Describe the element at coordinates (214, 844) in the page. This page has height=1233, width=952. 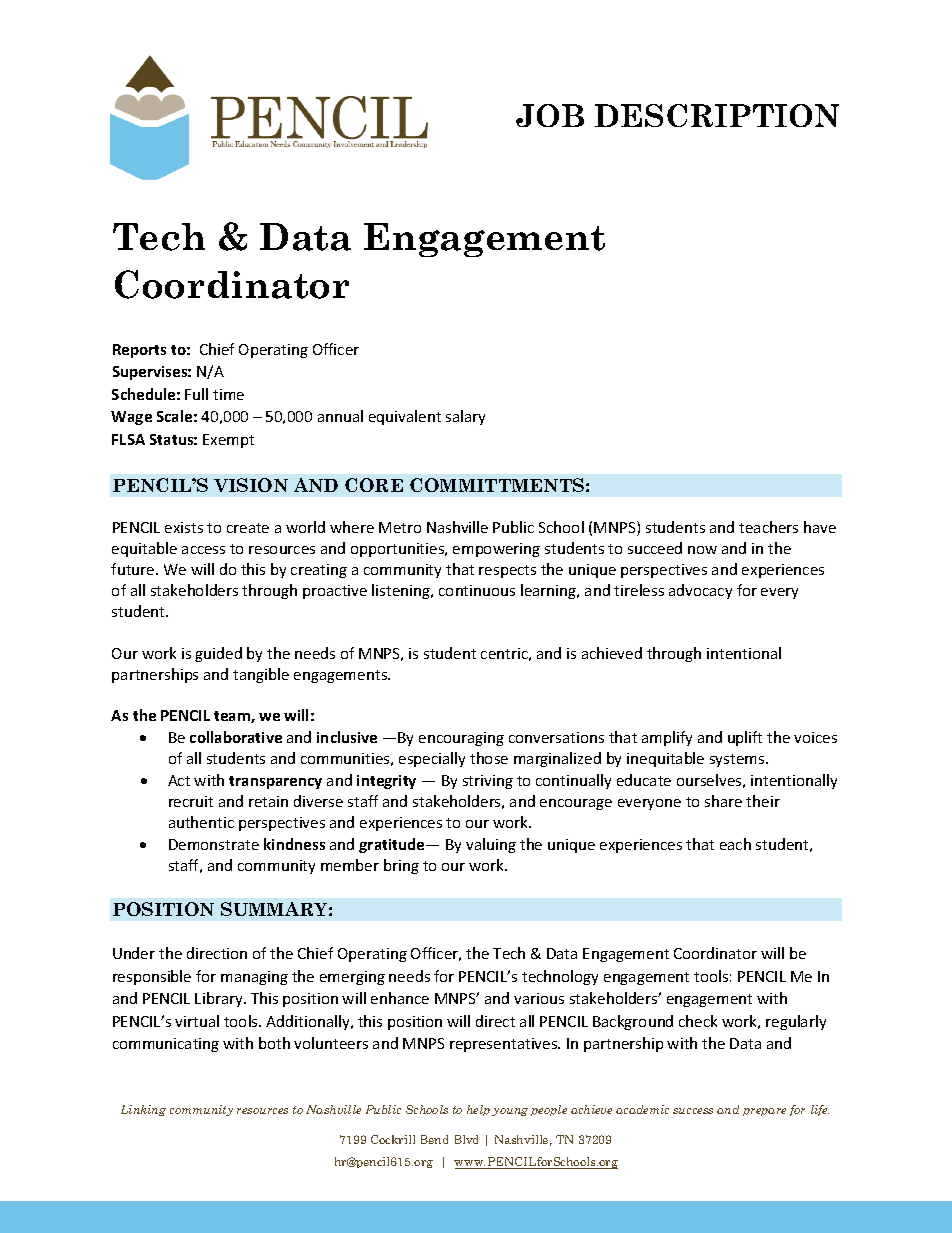
I see `Demonstrate` at that location.
